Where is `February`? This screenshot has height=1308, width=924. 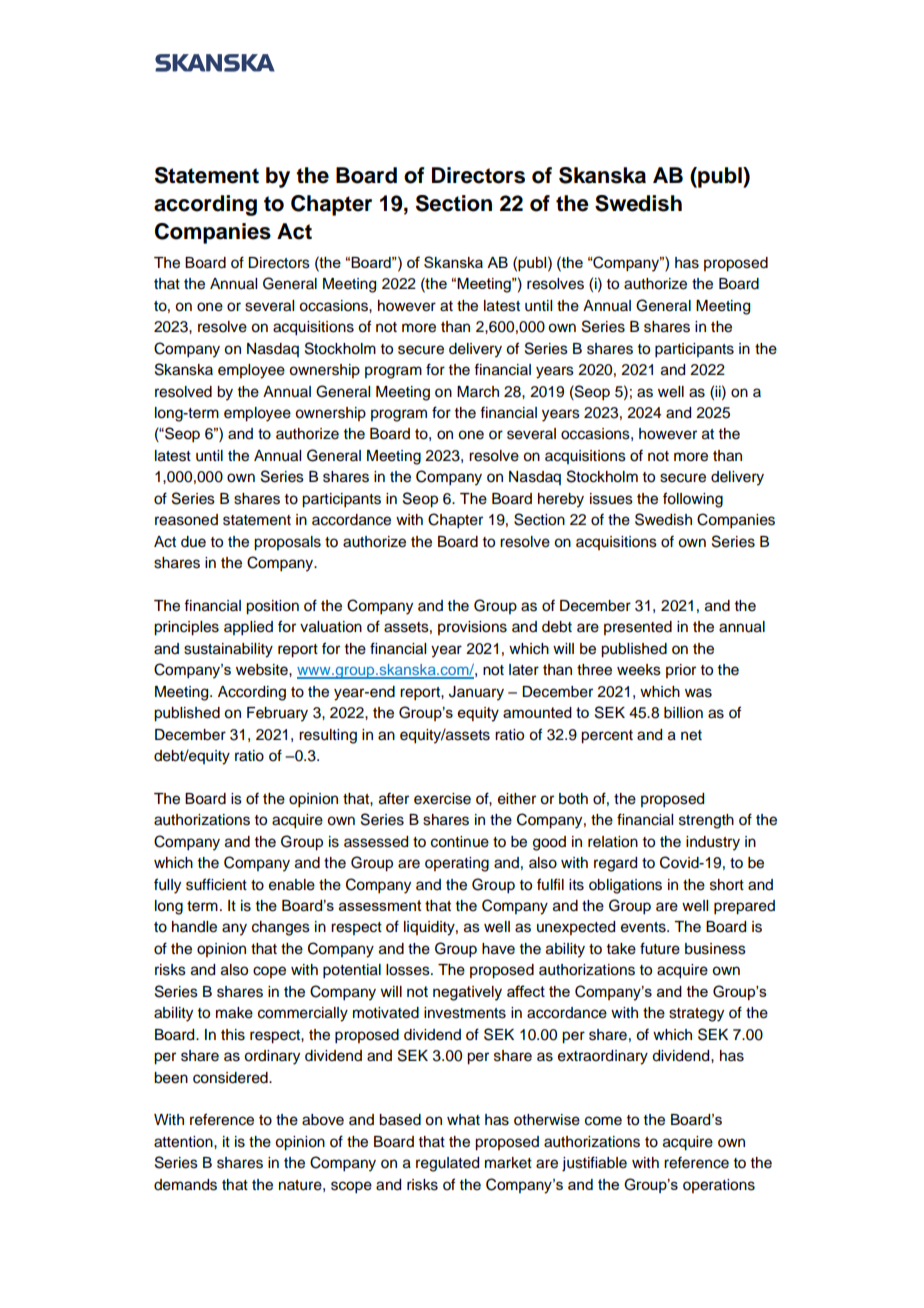 February is located at coordinates (277, 714).
